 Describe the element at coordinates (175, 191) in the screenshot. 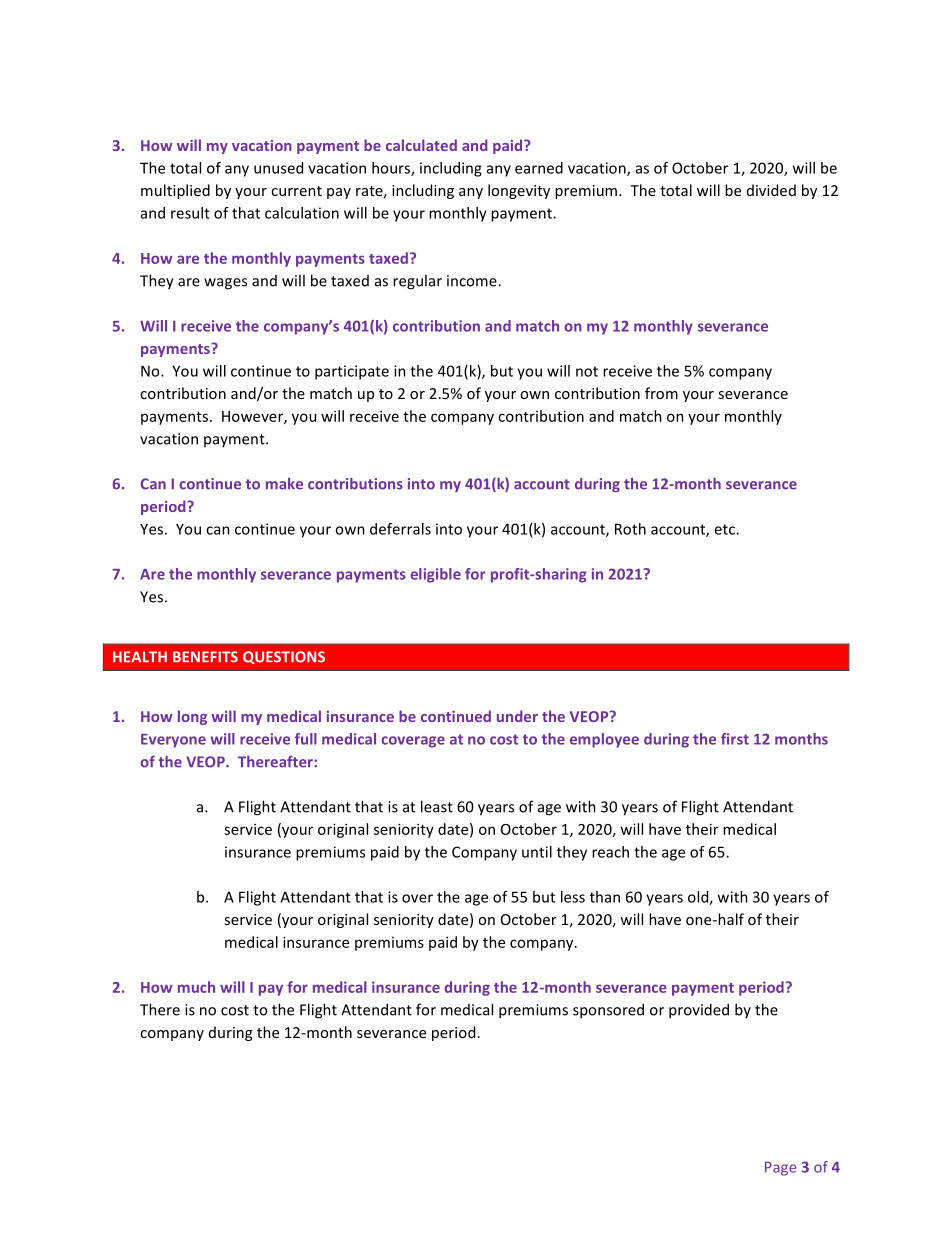

I see `multiplied` at that location.
